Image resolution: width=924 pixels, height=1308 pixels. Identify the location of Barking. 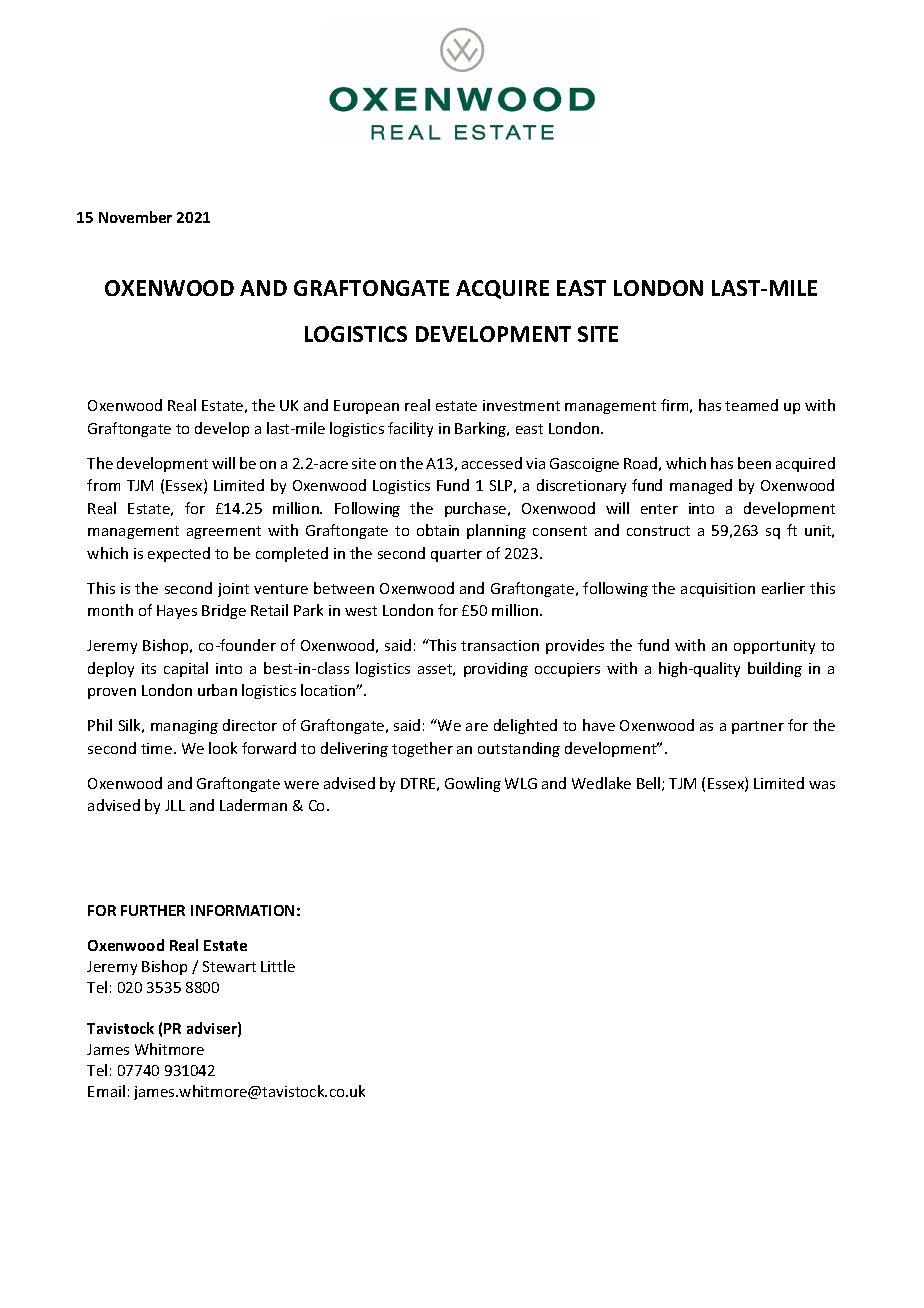
(482, 429).
